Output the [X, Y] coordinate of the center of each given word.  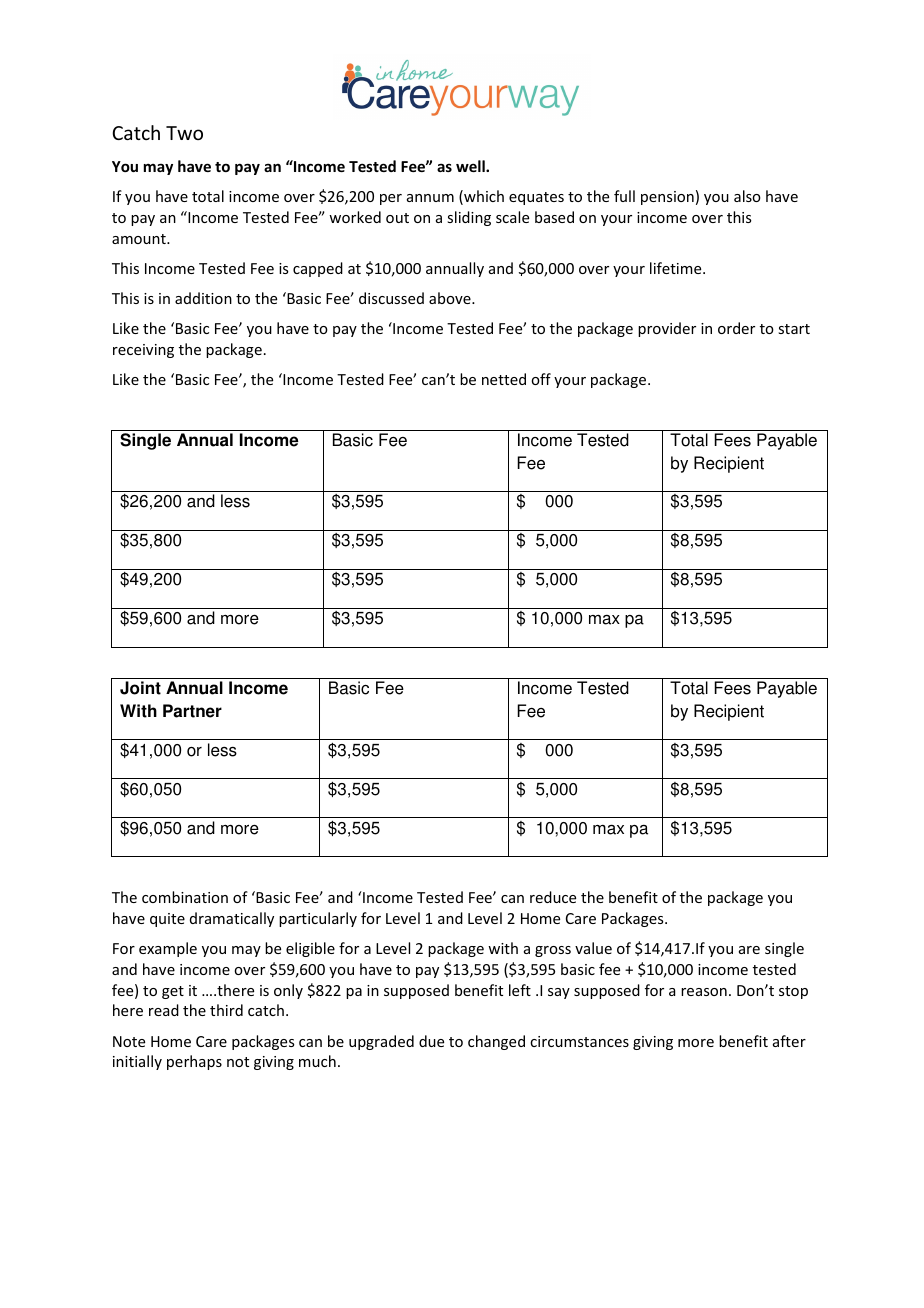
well [471, 166]
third [226, 1010]
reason [704, 992]
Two [184, 133]
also [747, 196]
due [431, 1041]
